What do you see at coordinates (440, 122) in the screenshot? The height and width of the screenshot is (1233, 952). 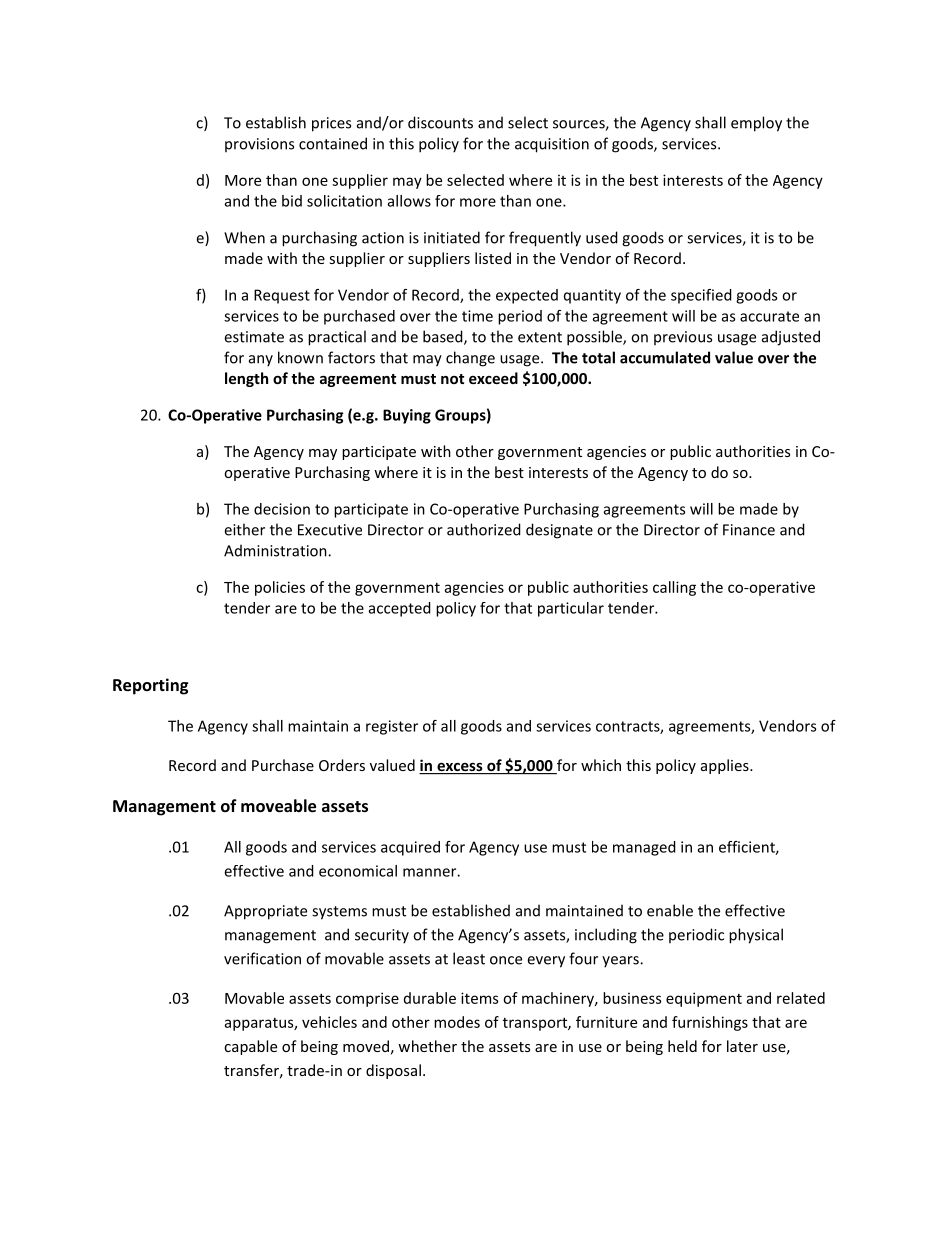 I see `discounts` at bounding box center [440, 122].
